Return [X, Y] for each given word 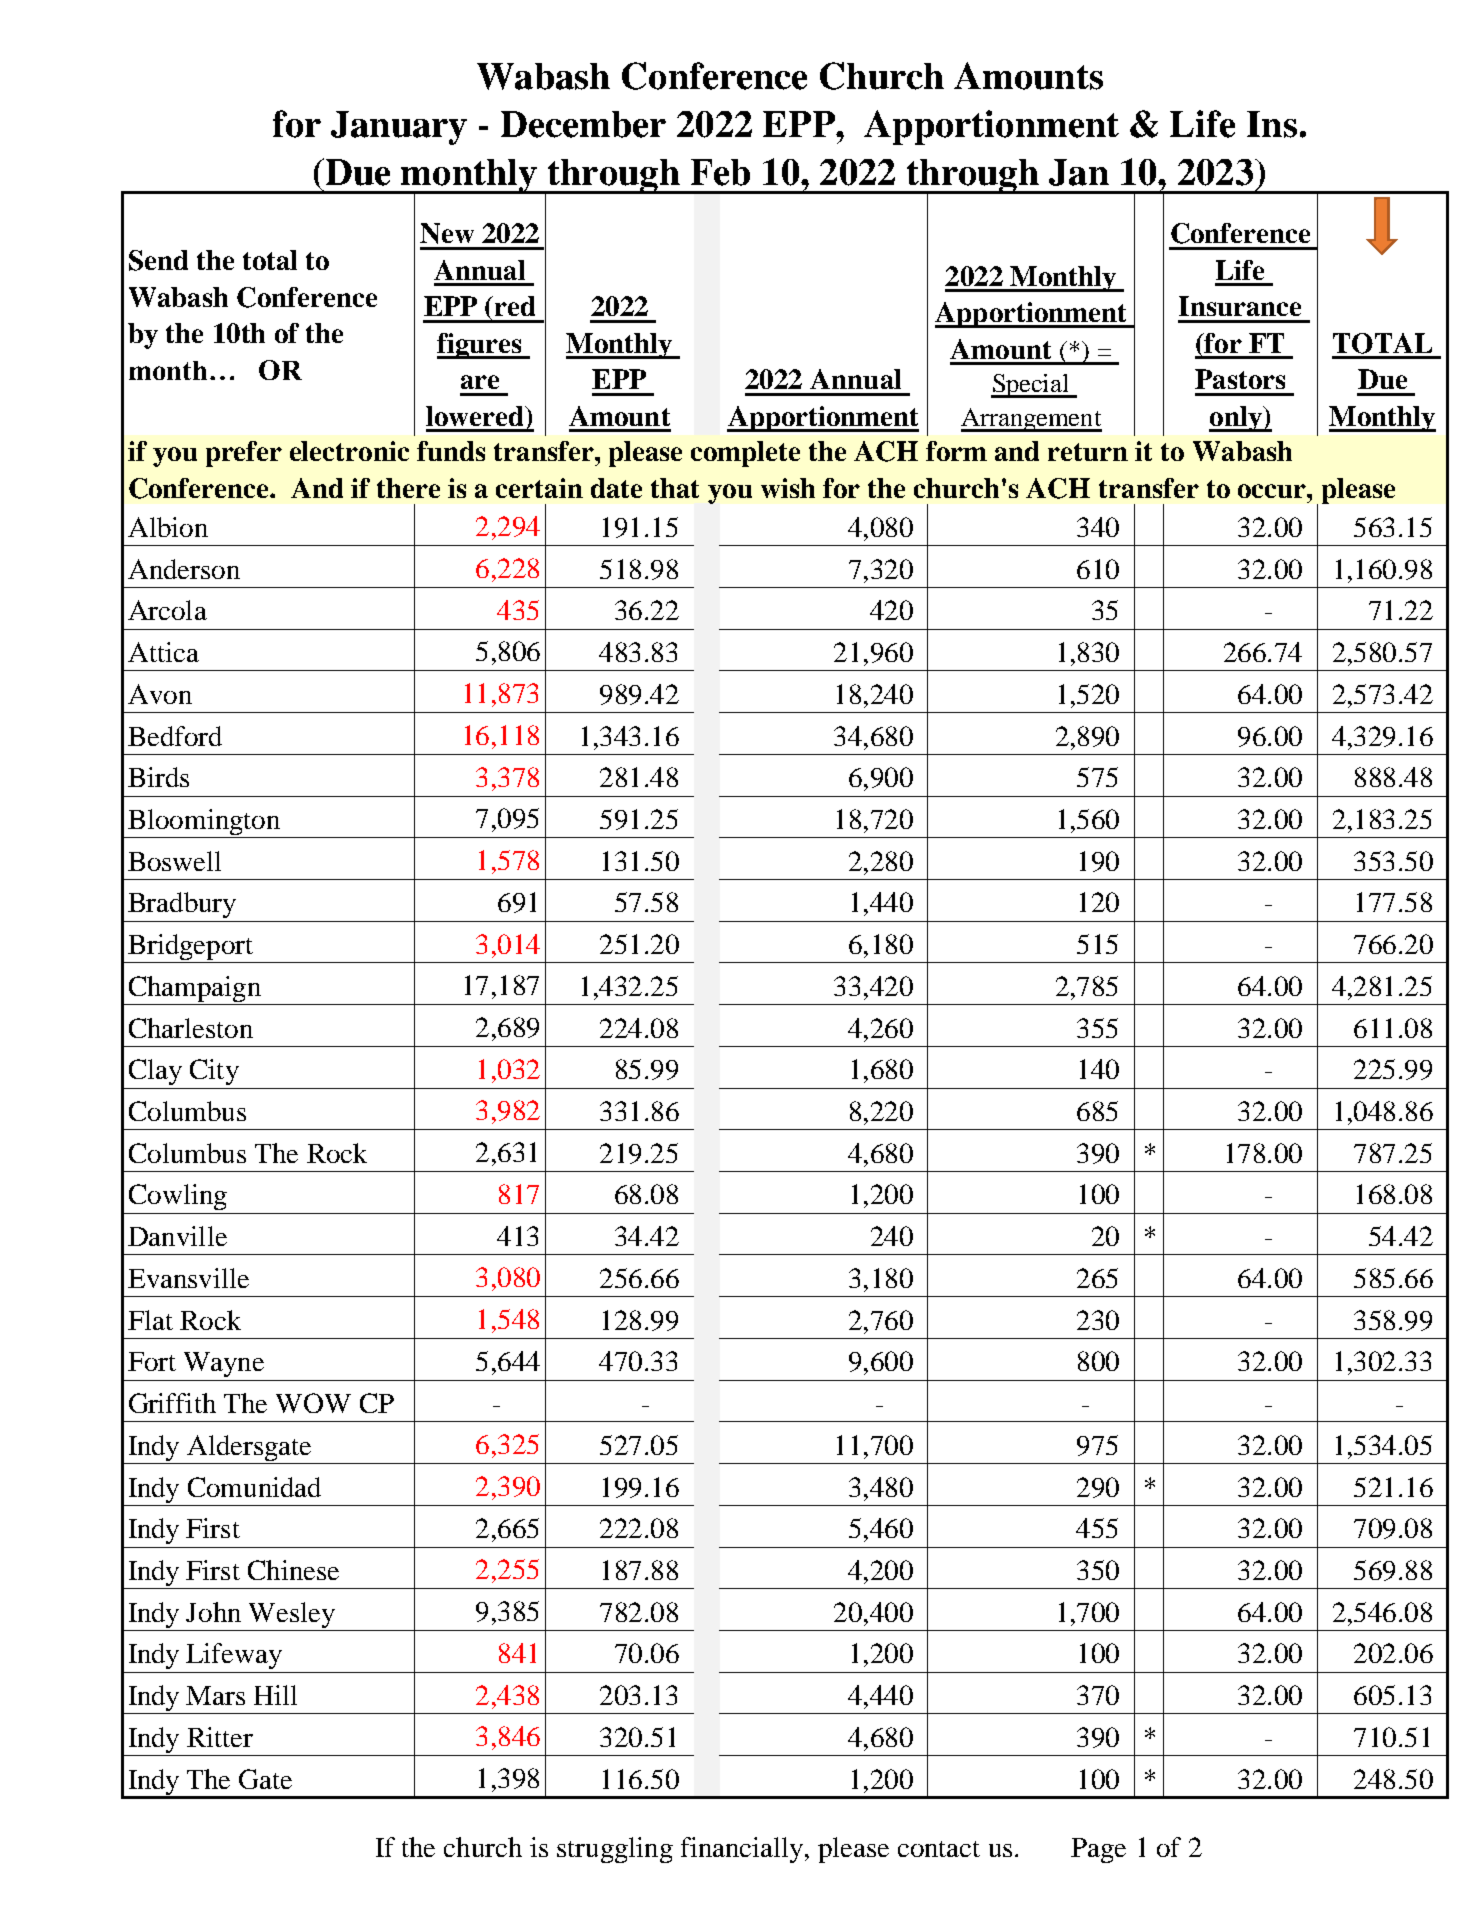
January [399, 128]
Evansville [188, 1278]
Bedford [175, 736]
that [675, 488]
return [1088, 452]
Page [1098, 1850]
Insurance [1240, 306]
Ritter [220, 1737]
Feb [720, 172]
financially [743, 1850]
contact [939, 1849]
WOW [313, 1403]
